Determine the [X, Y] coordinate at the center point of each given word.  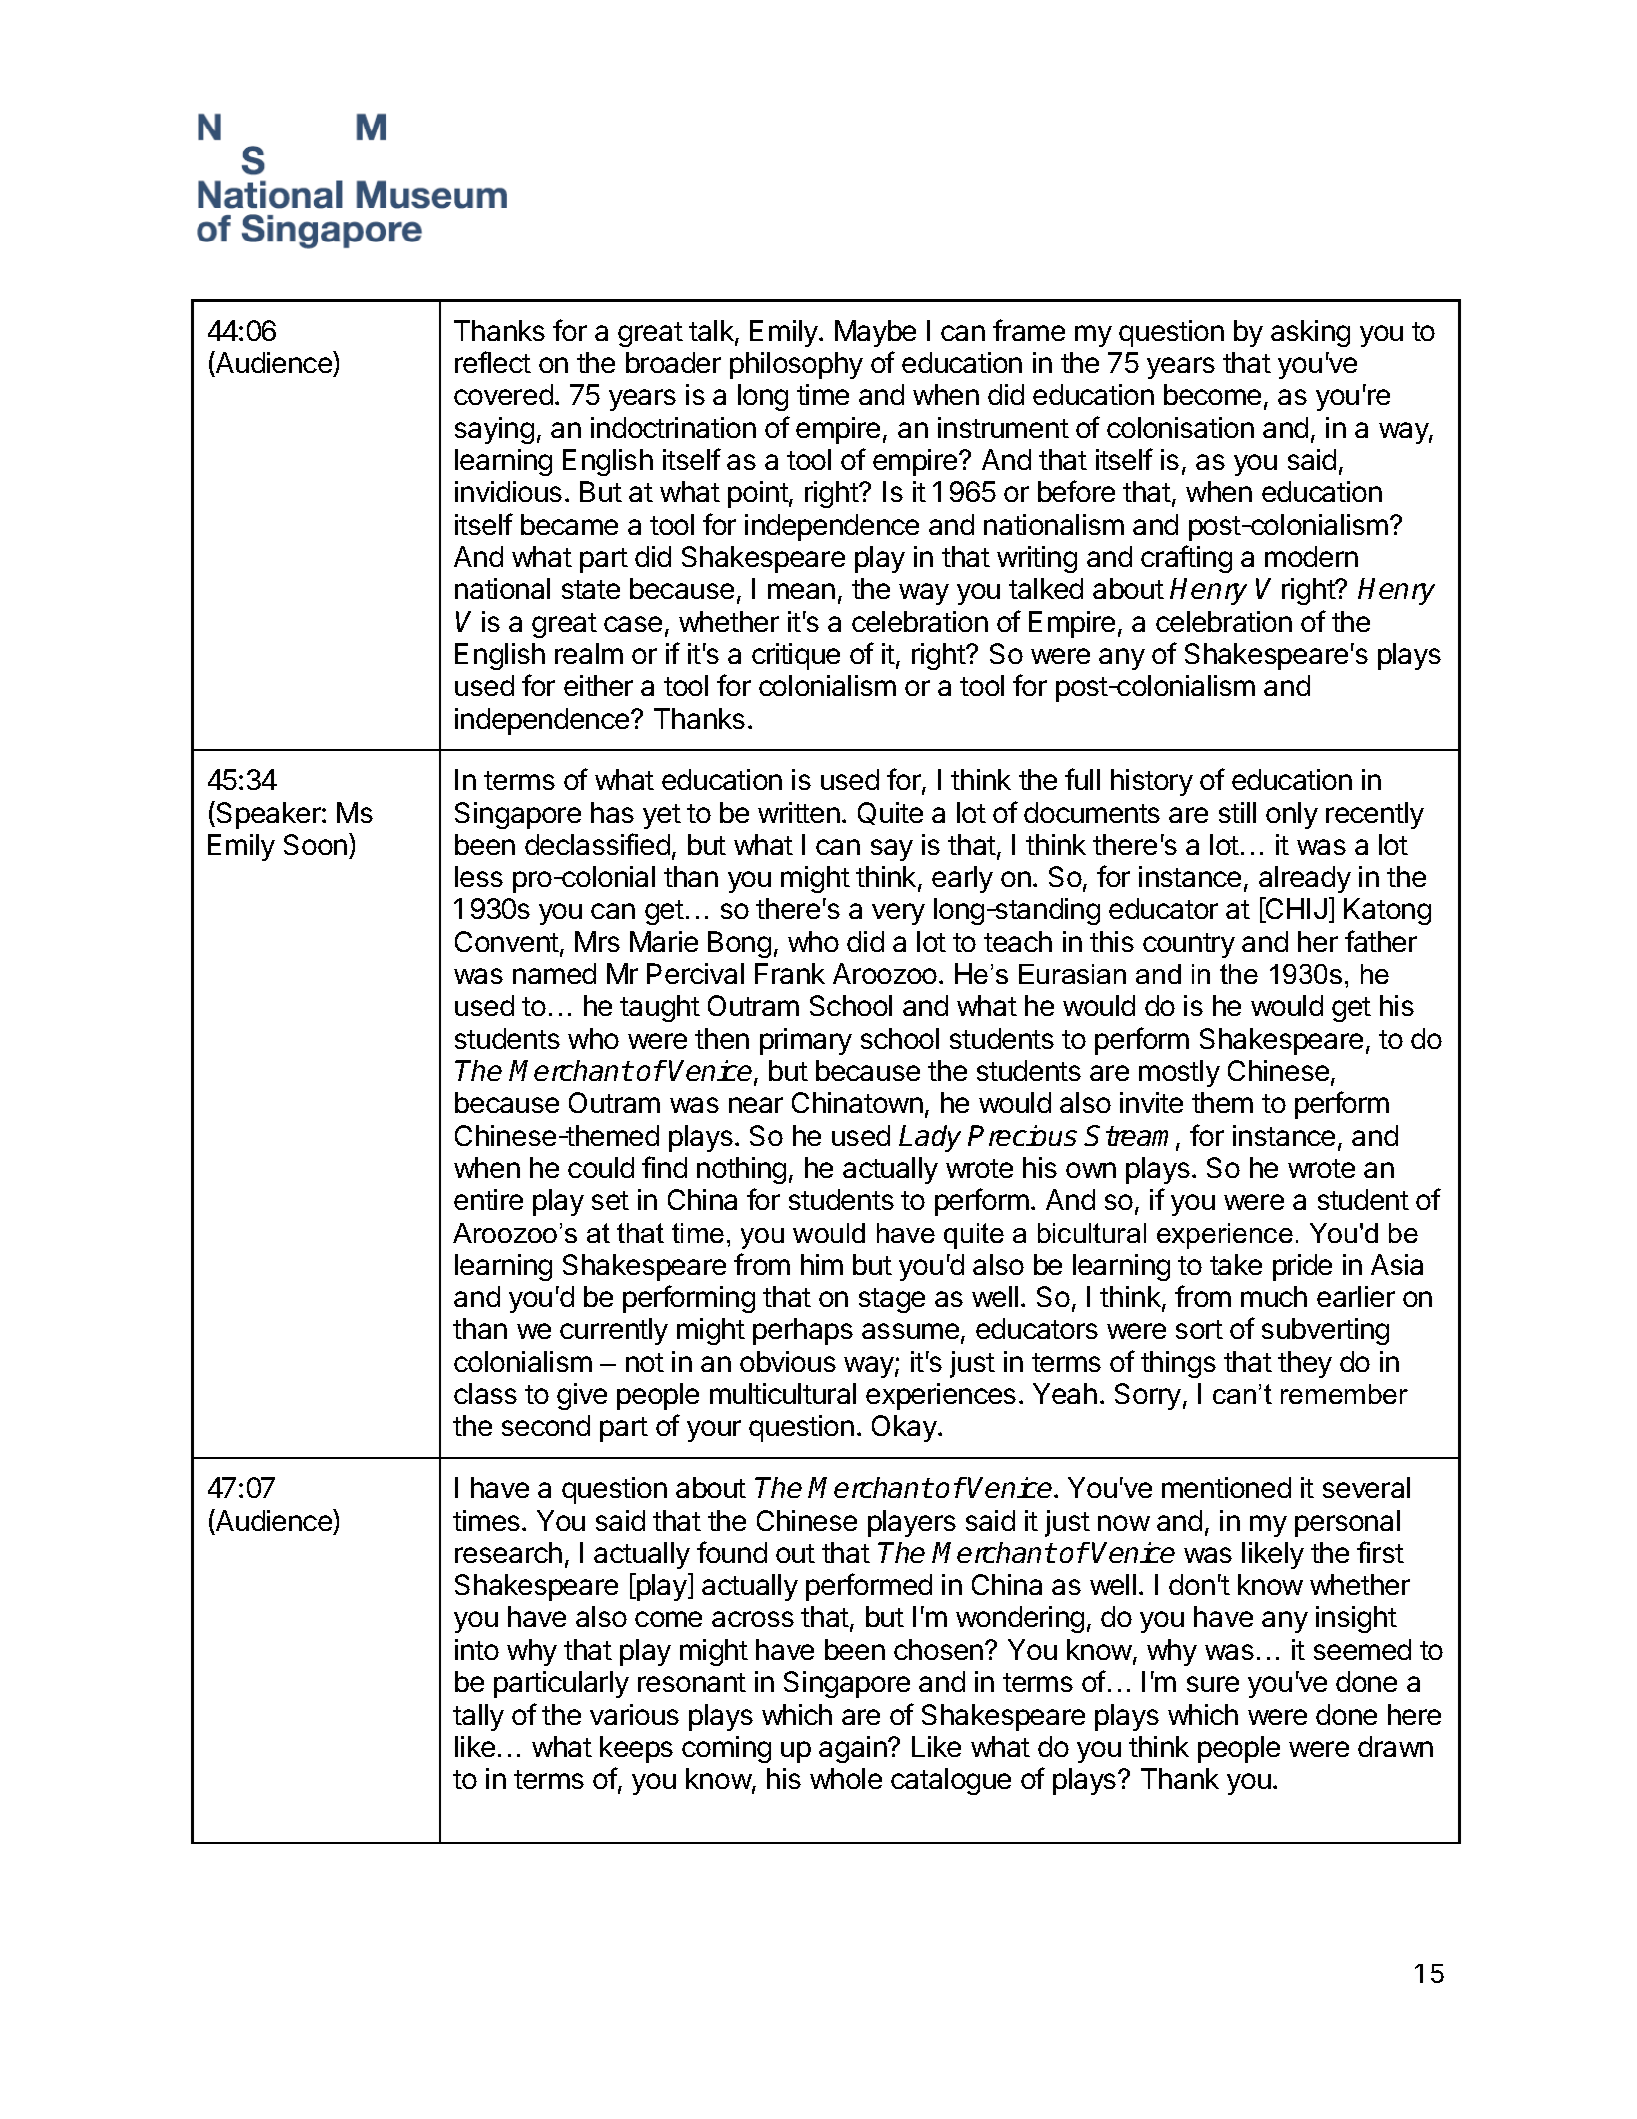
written [799, 812]
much [1274, 1296]
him [822, 1264]
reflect [493, 362]
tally [478, 1717]
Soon [315, 844]
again [853, 1749]
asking [1310, 333]
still [1237, 812]
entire [488, 1199]
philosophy [796, 365]
